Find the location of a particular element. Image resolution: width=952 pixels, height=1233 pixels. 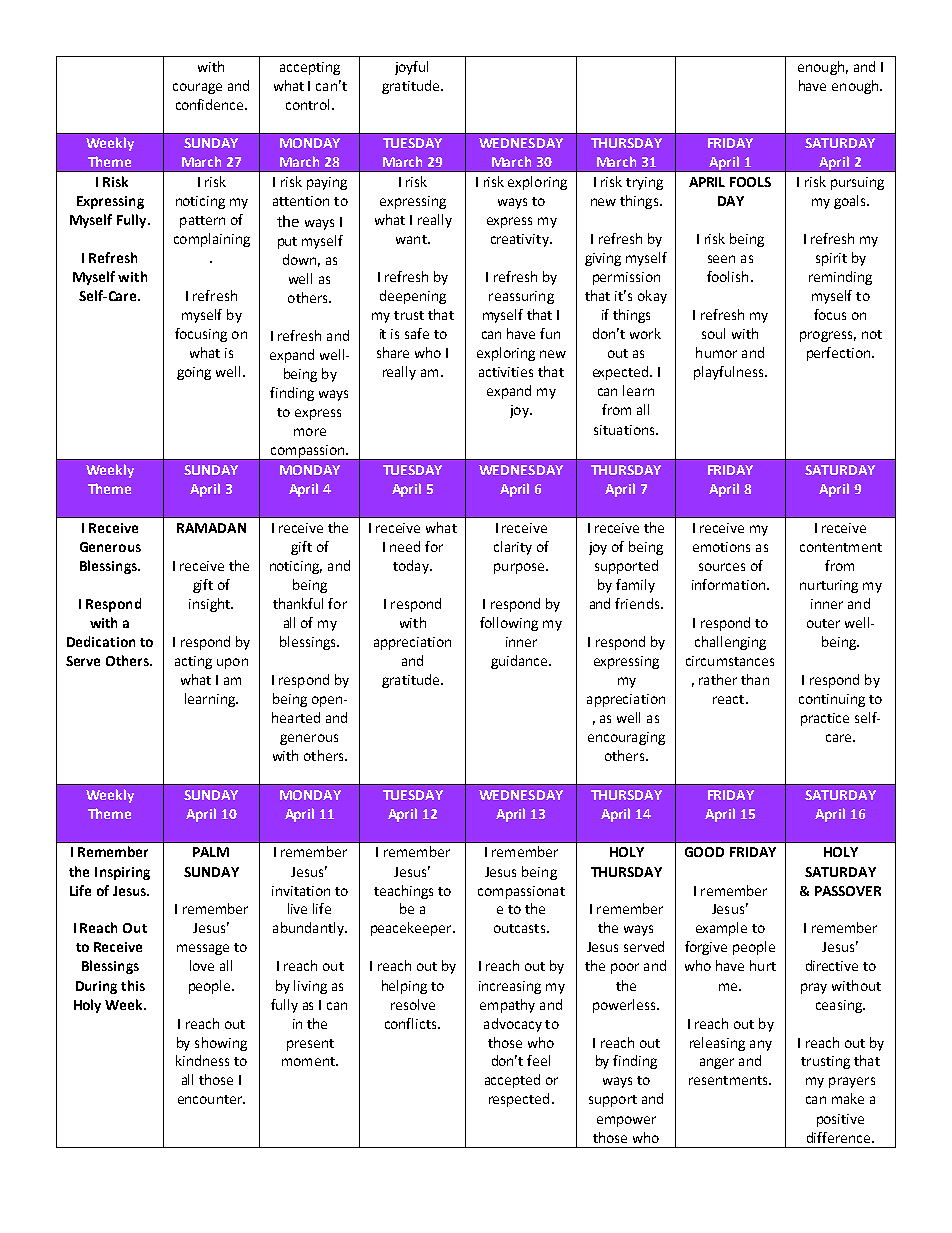

encounter is located at coordinates (211, 1099).
